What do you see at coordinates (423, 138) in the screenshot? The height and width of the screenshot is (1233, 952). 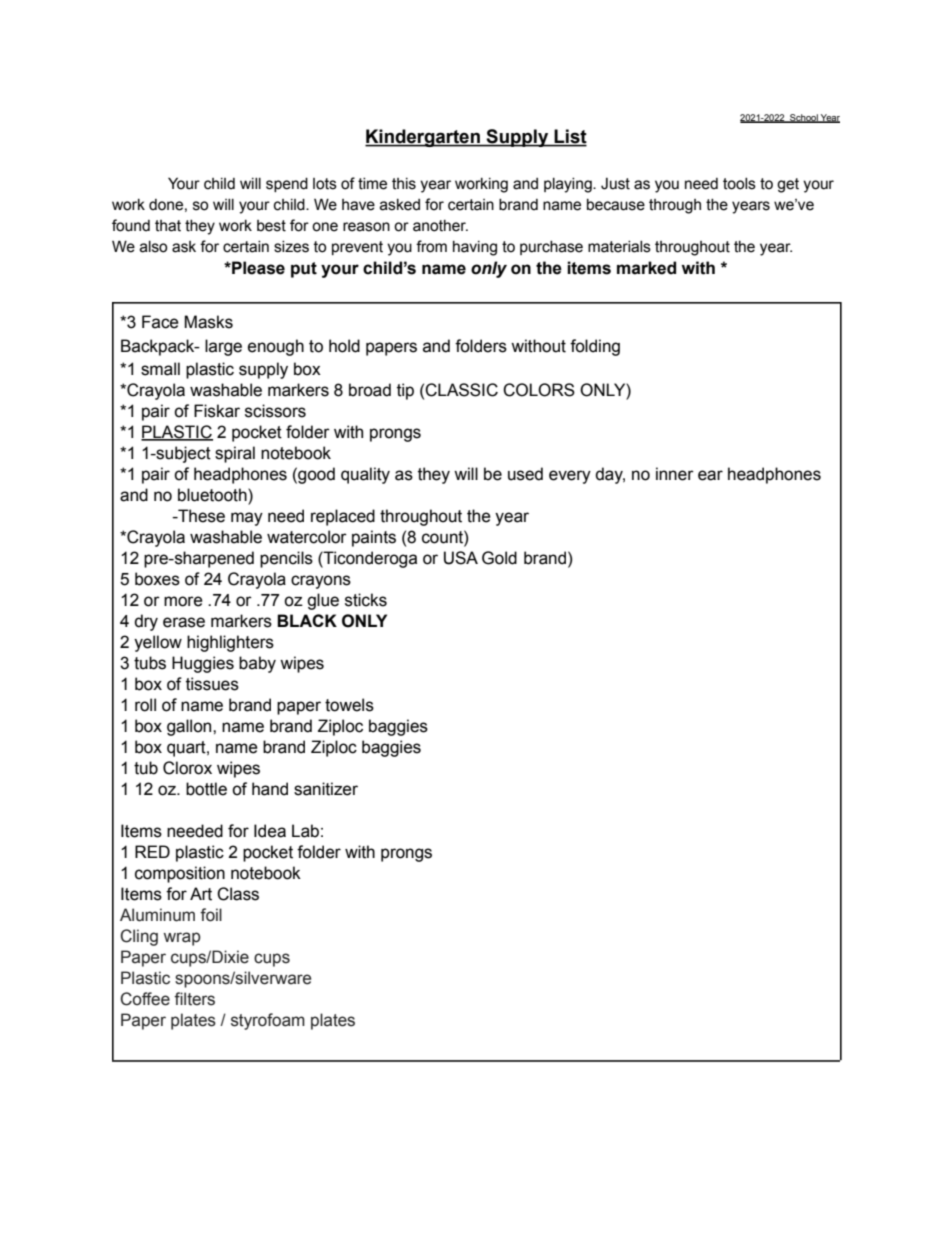 I see `Kindergarten` at bounding box center [423, 138].
